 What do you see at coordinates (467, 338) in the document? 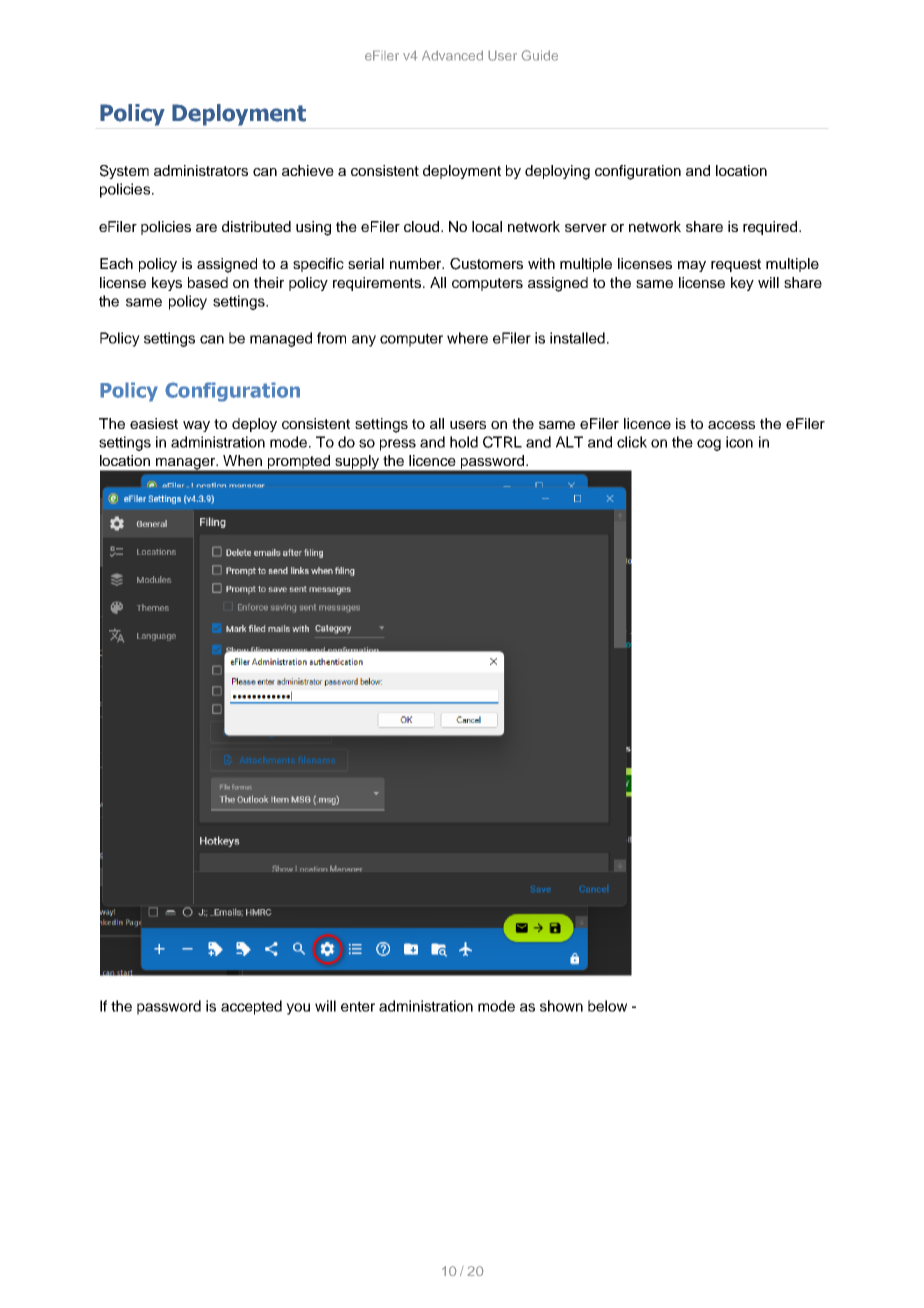
I see `where` at bounding box center [467, 338].
